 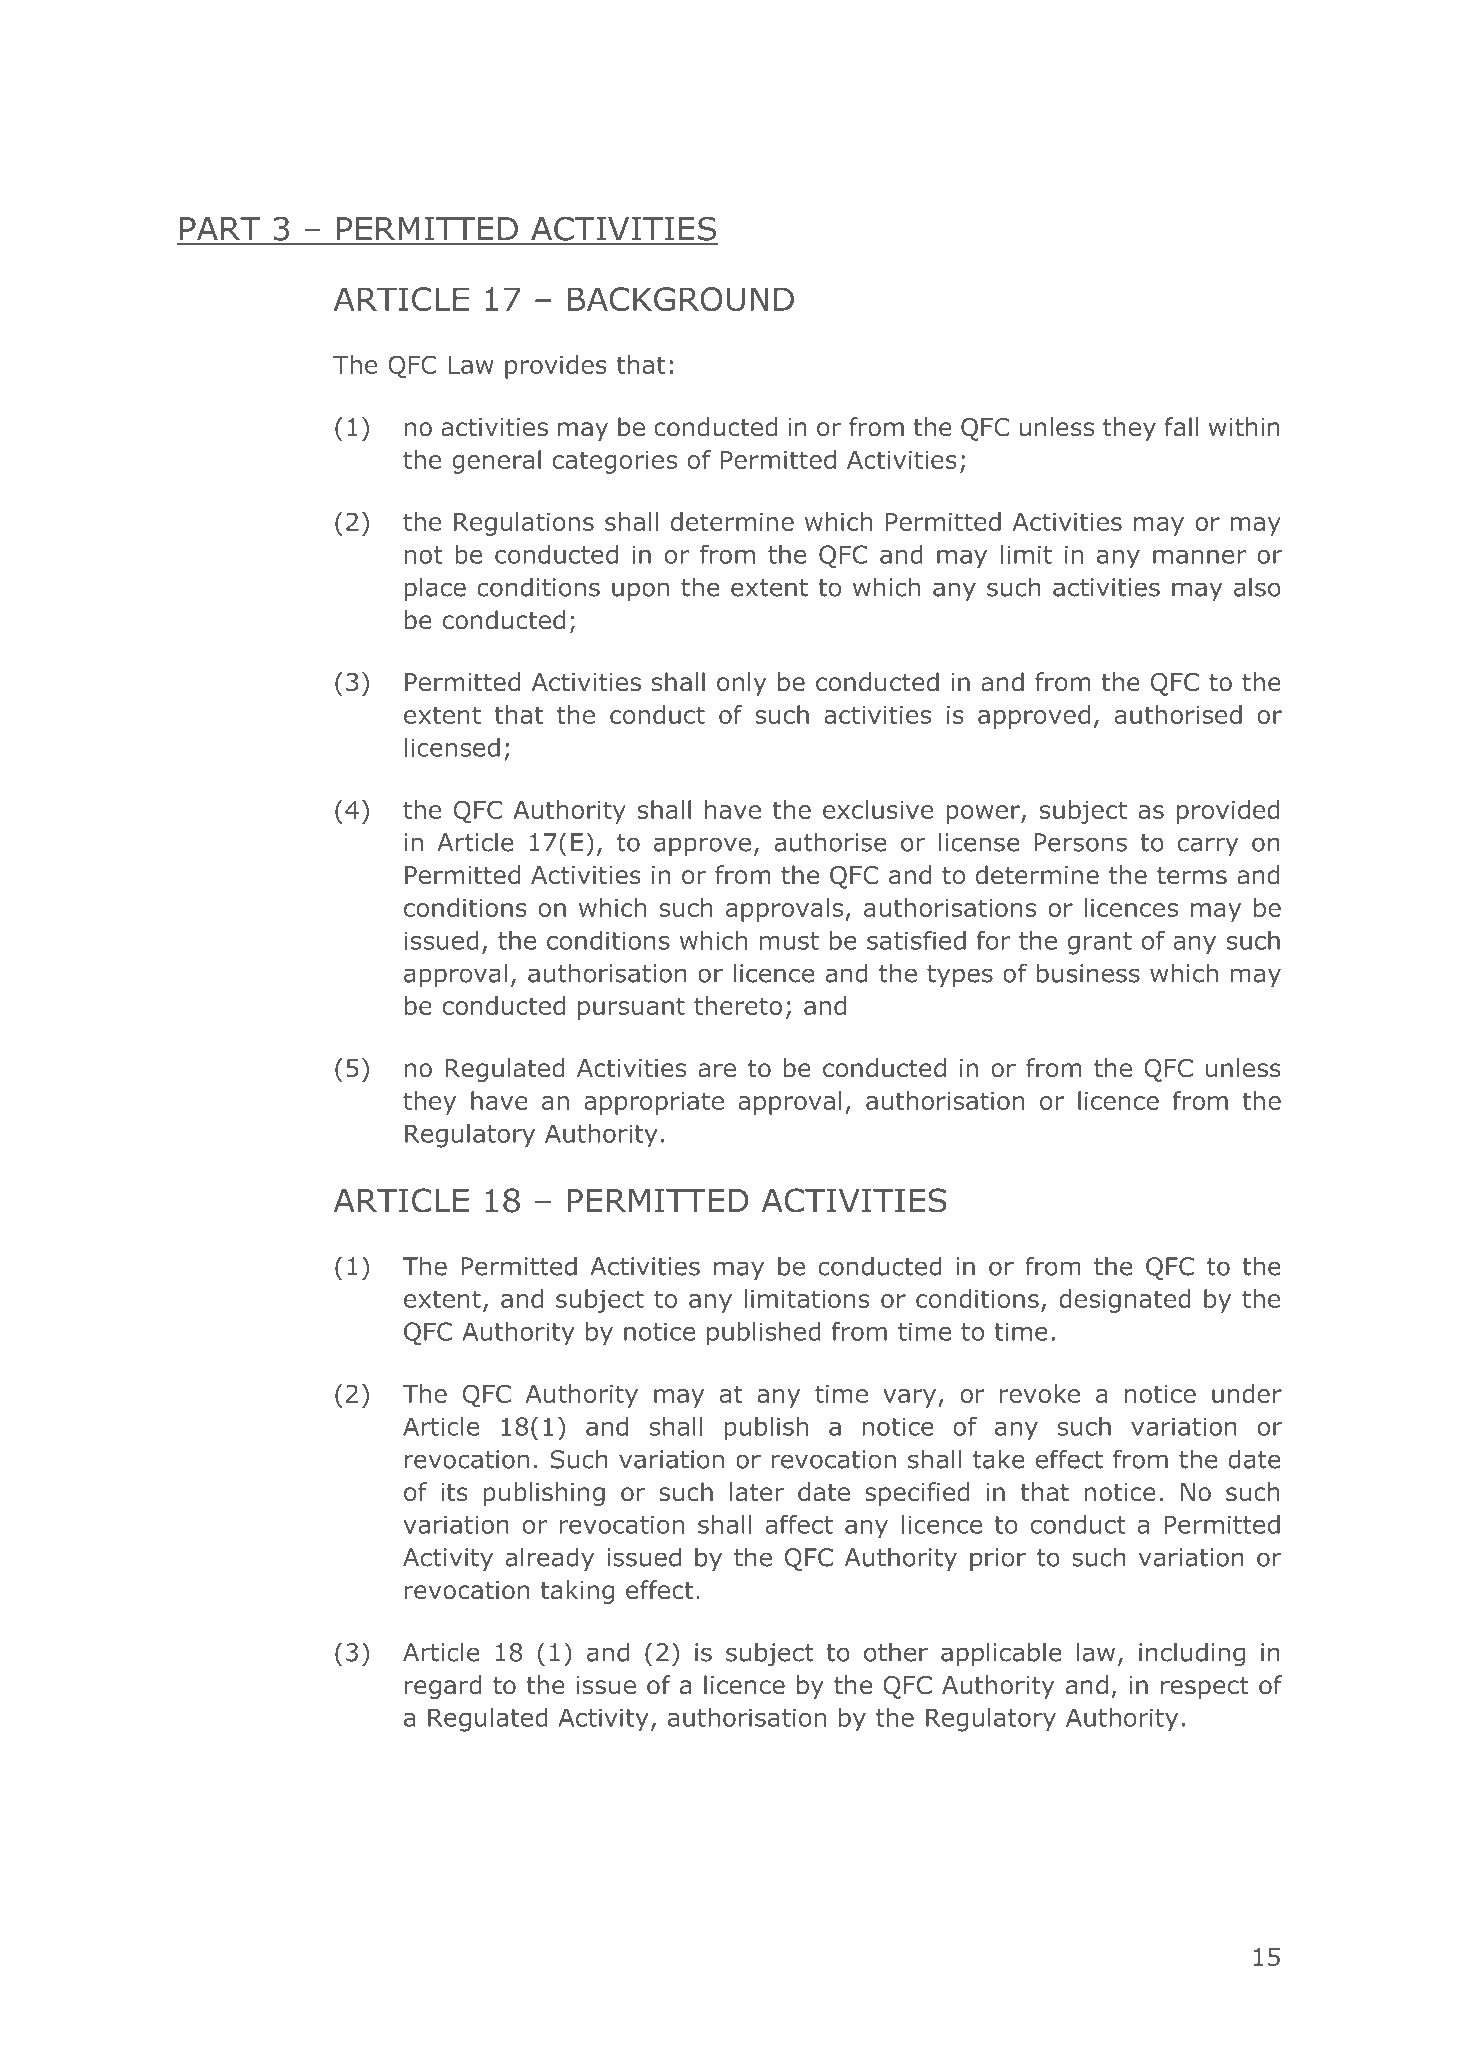 I want to click on fall, so click(x=1181, y=427).
